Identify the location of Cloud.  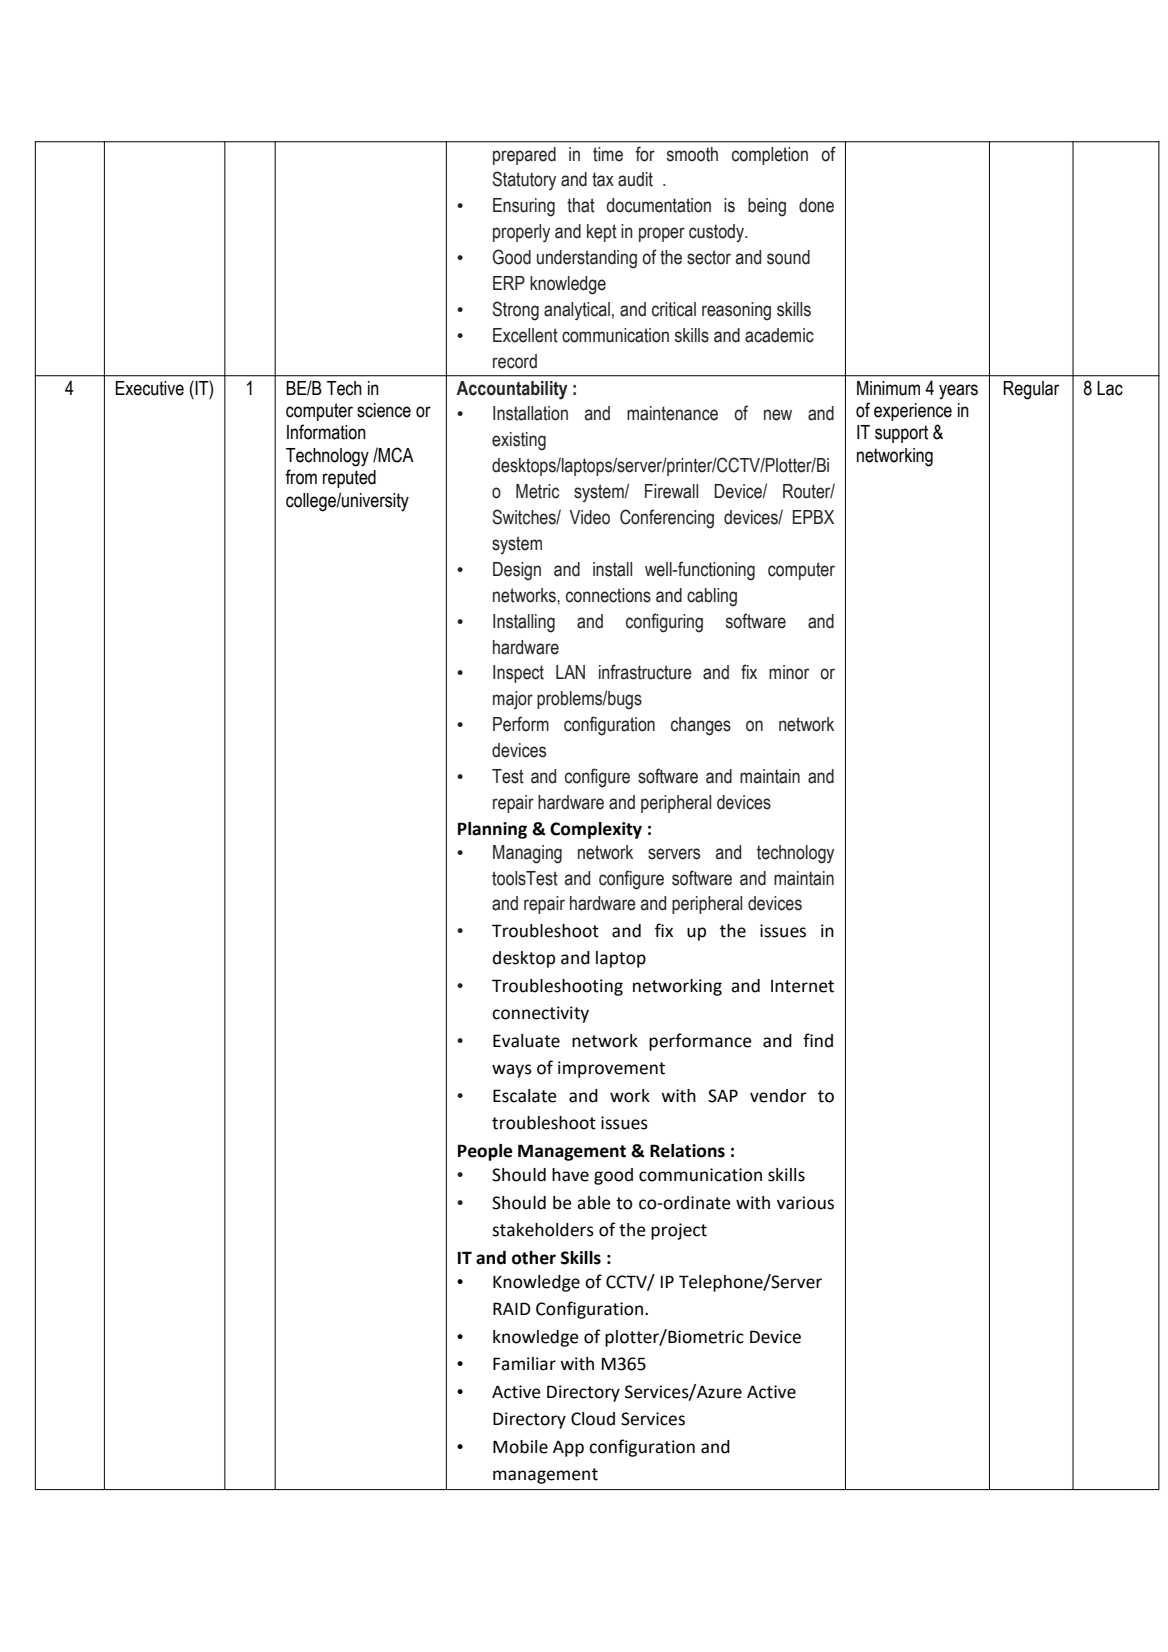
(593, 1419).
